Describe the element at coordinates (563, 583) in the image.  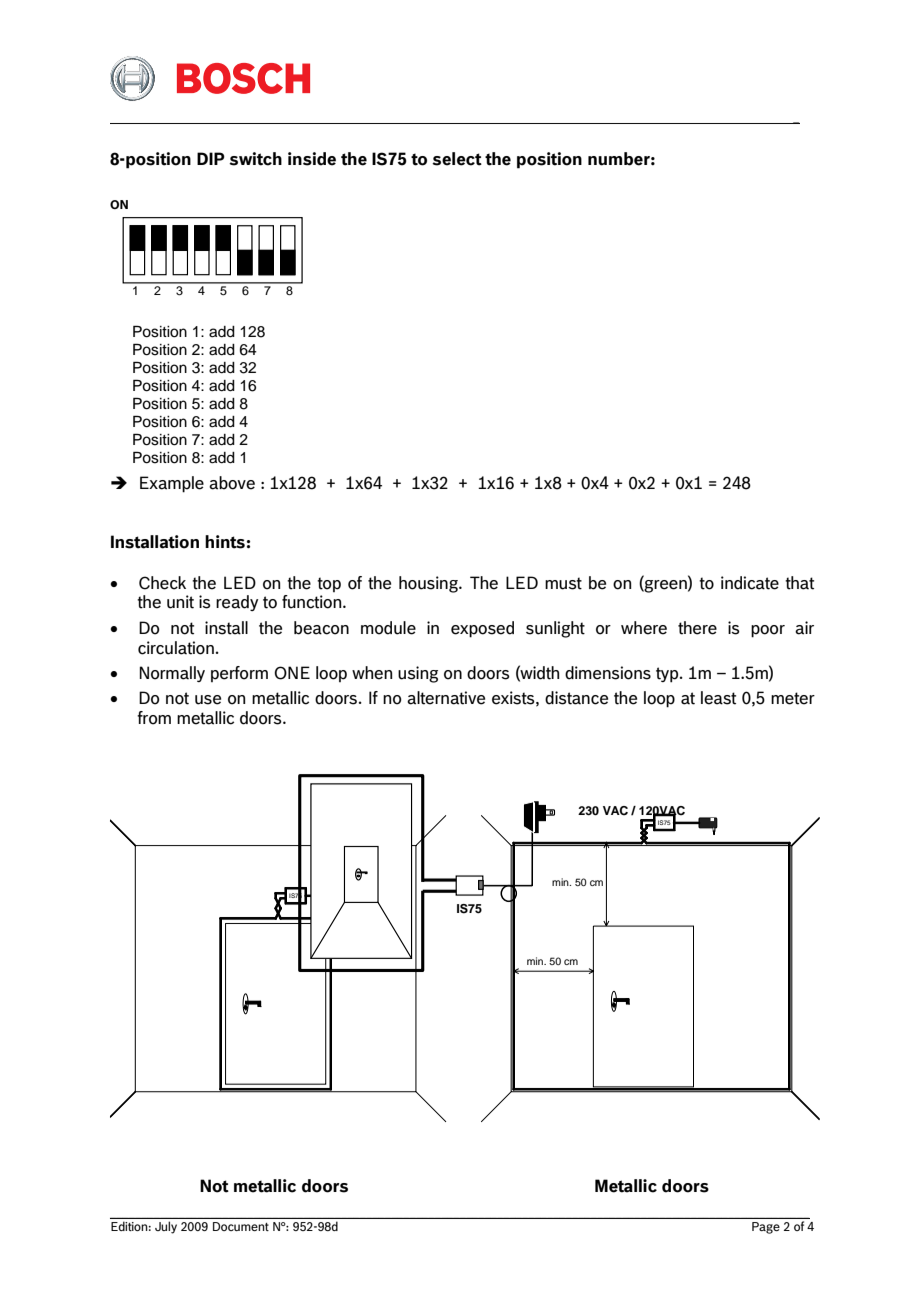
I see `must` at that location.
